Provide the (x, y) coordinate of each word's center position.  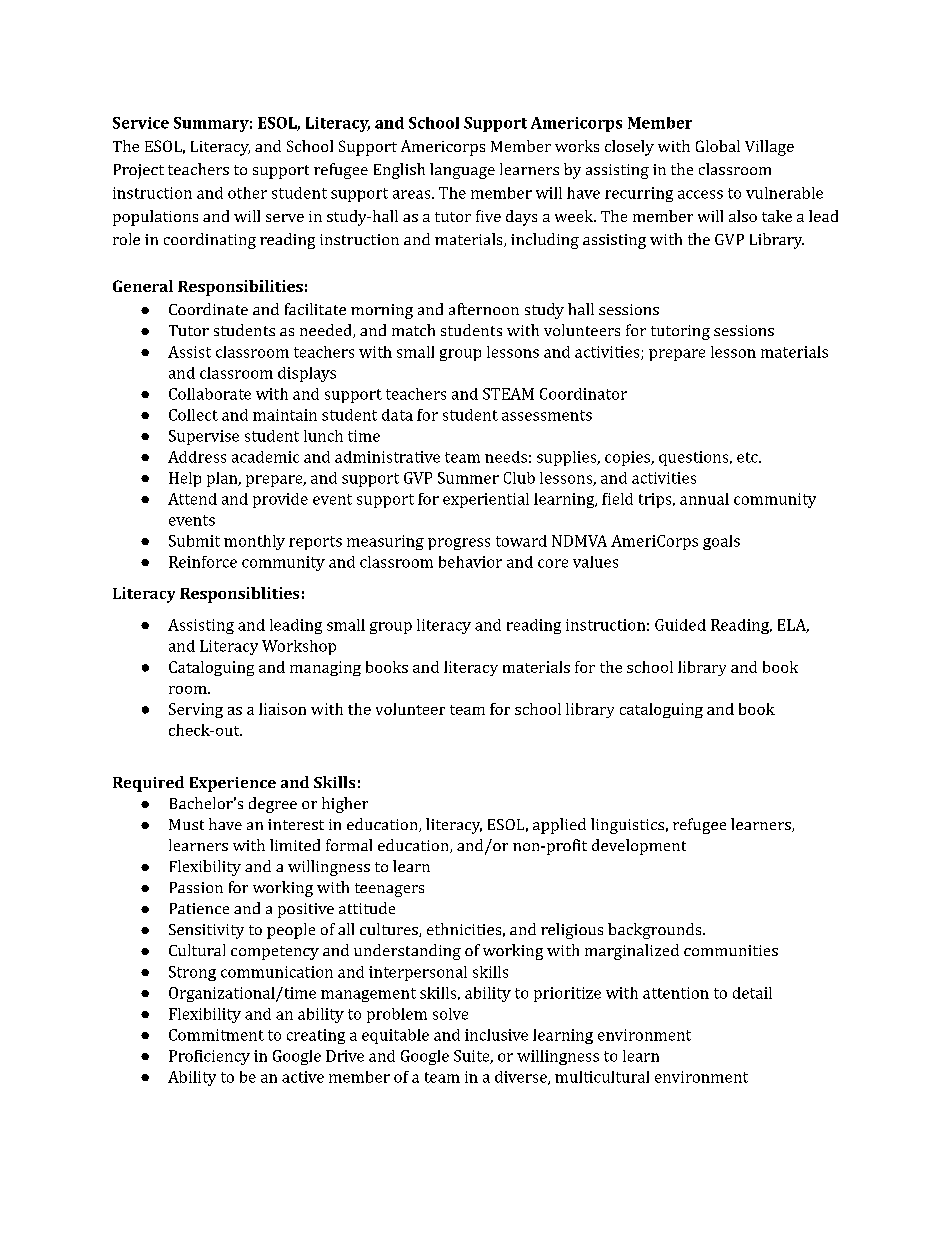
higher (345, 805)
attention (676, 993)
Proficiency (209, 1057)
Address (197, 457)
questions (695, 458)
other (247, 193)
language (462, 171)
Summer (468, 478)
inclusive (496, 1035)
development (639, 847)
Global (718, 146)
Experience (233, 784)
